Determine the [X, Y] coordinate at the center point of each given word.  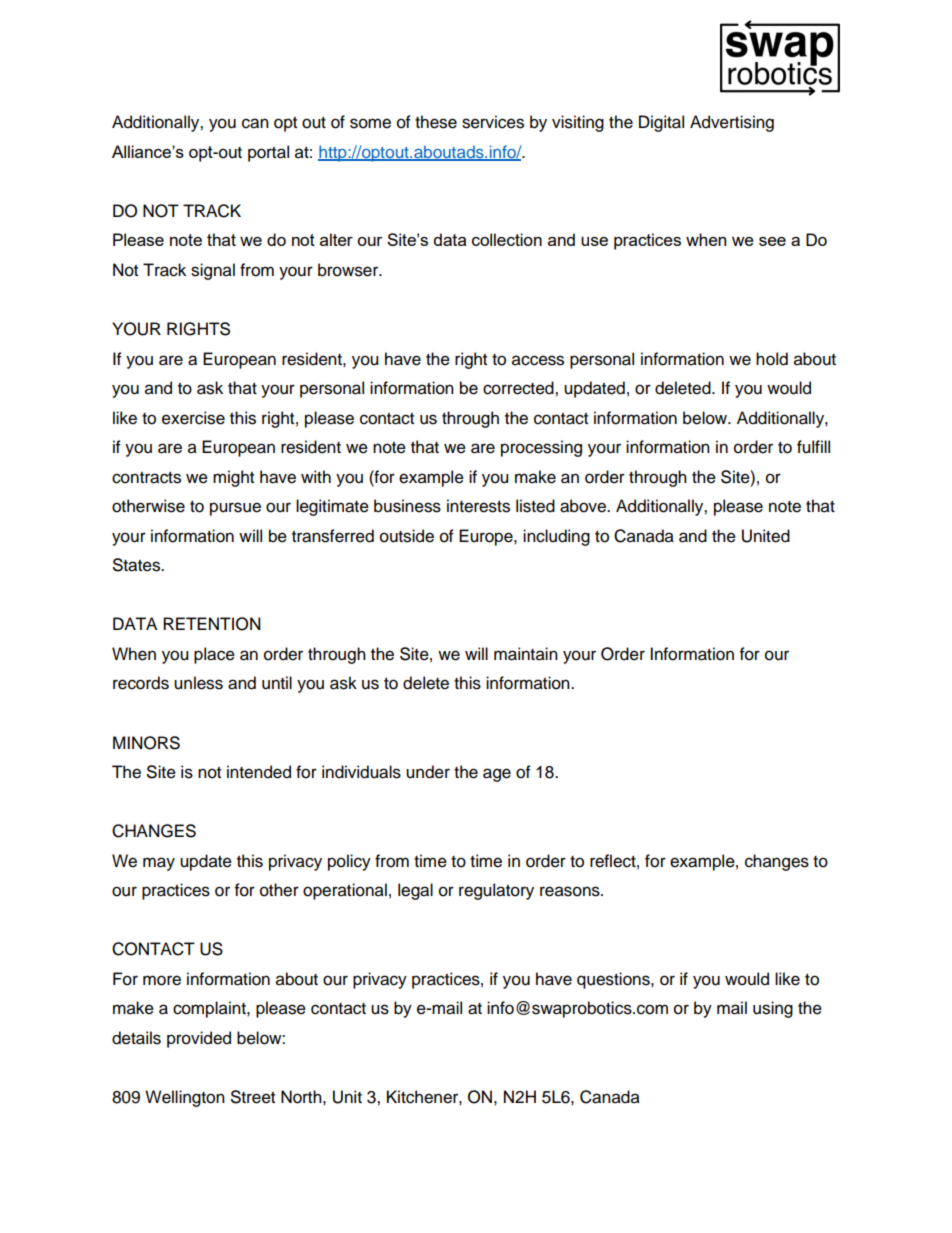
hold [772, 359]
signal [213, 271]
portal [268, 153]
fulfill [813, 447]
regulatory [496, 891]
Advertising [732, 123]
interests [478, 506]
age [497, 775]
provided [199, 1039]
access [538, 360]
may [159, 864]
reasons [571, 891]
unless [198, 683]
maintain [526, 654]
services [493, 122]
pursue [235, 509]
